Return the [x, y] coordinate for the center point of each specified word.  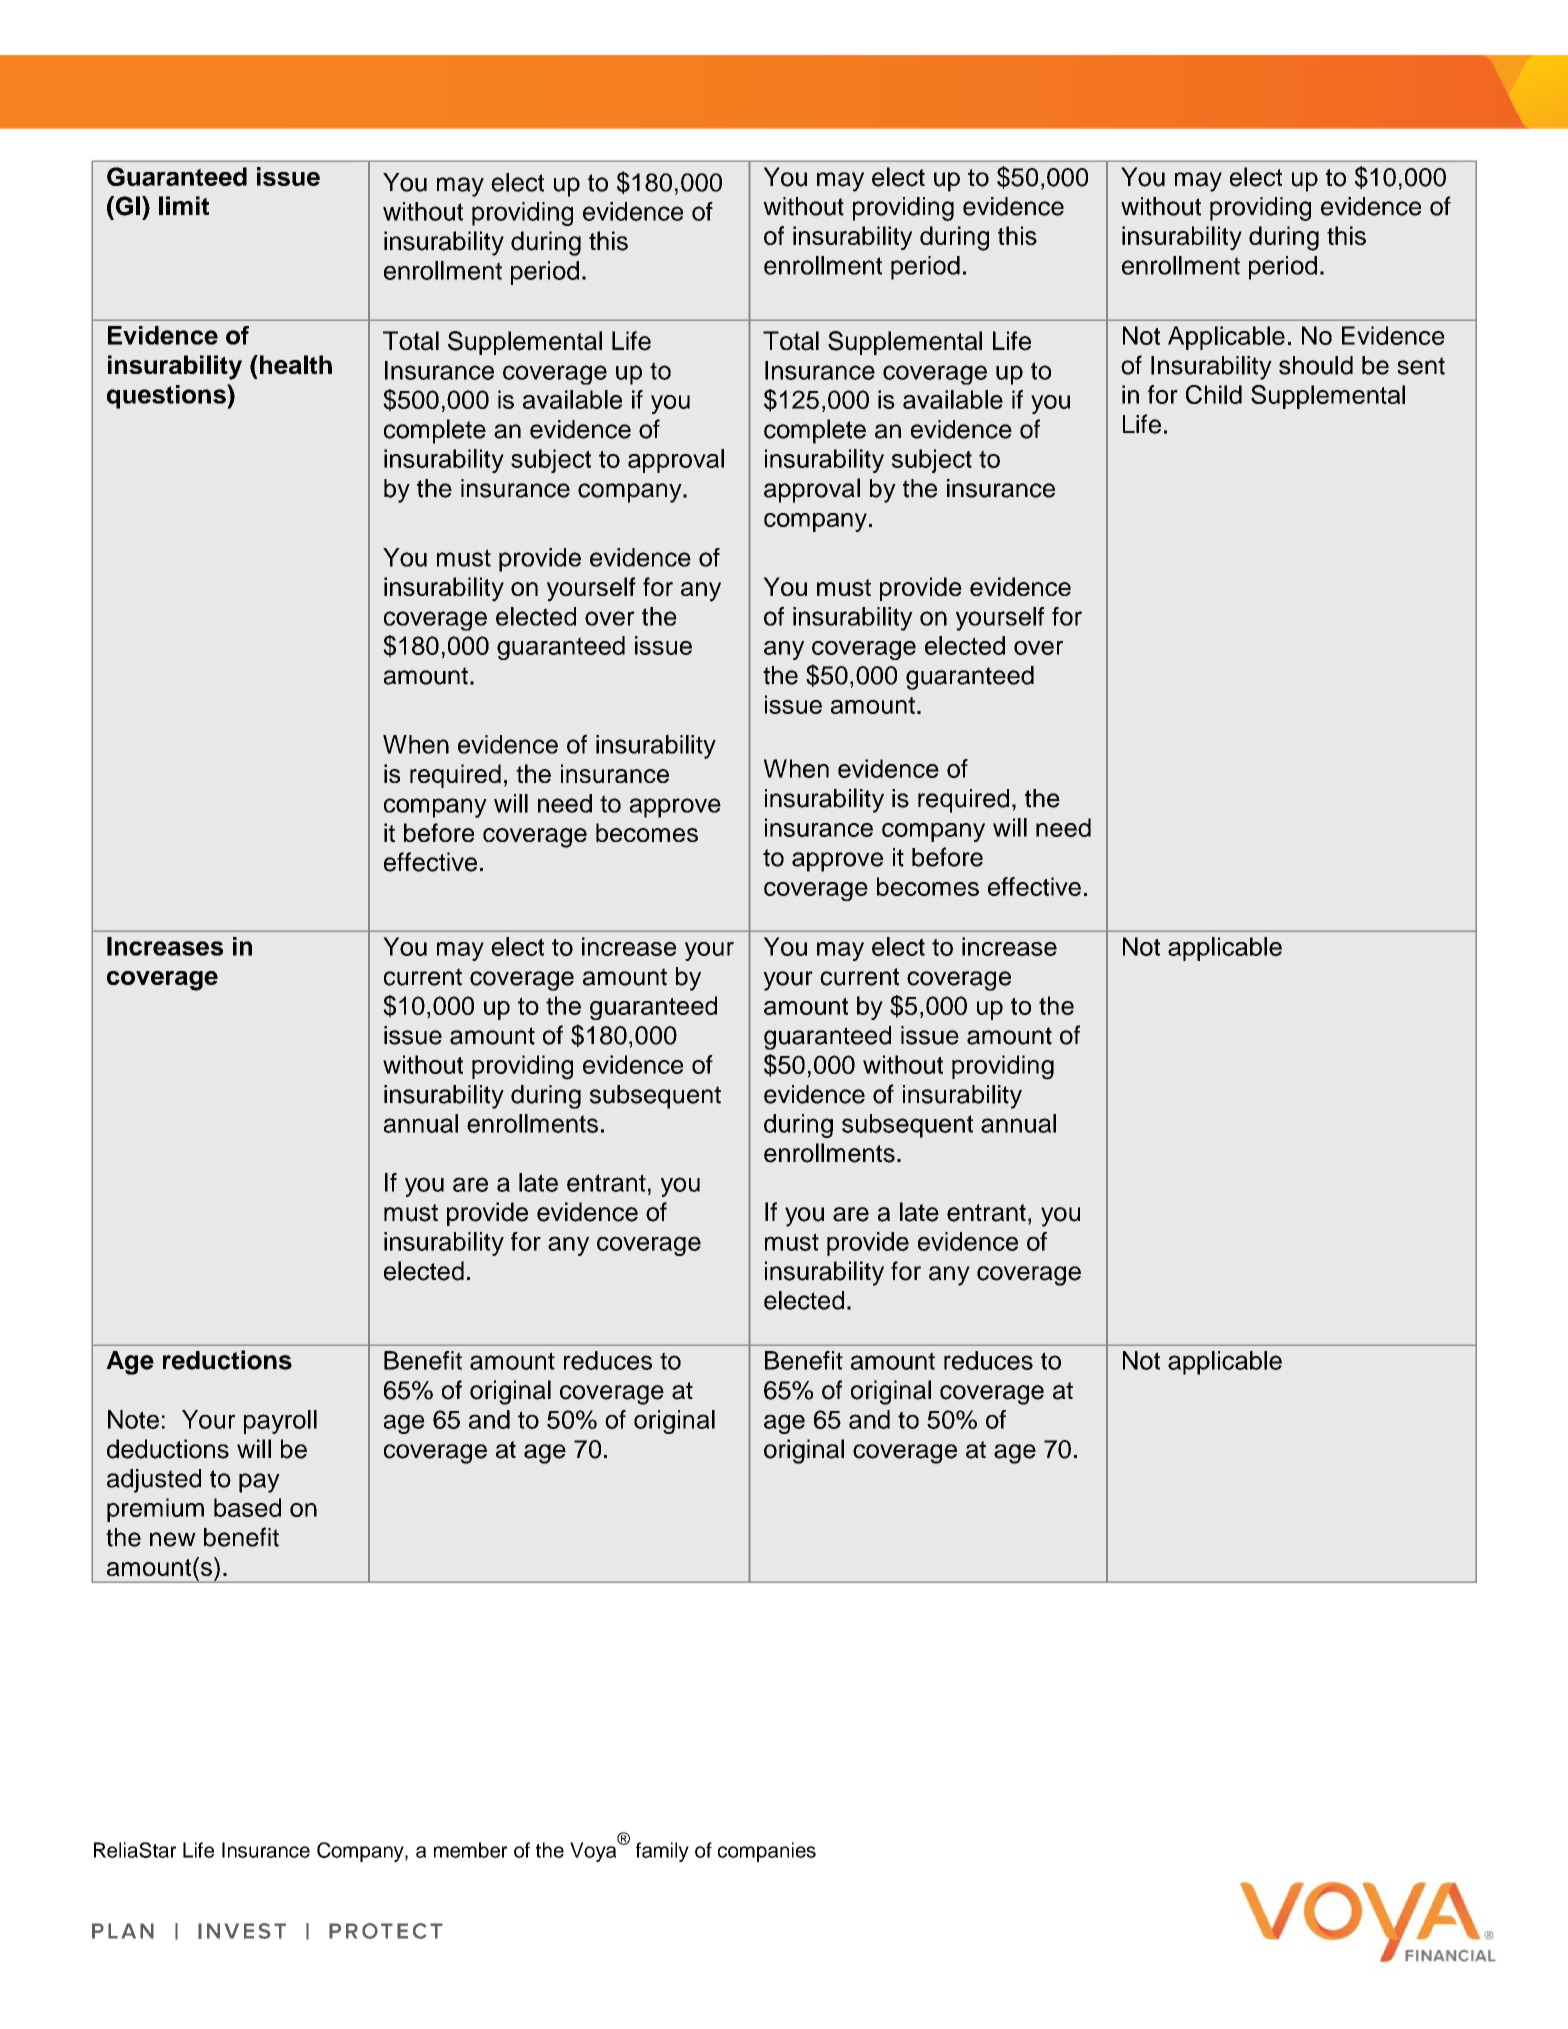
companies [767, 1852]
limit [184, 205]
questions [167, 396]
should [1316, 365]
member [470, 1850]
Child [1214, 394]
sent [1421, 366]
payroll [280, 1422]
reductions [227, 1360]
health [294, 364]
